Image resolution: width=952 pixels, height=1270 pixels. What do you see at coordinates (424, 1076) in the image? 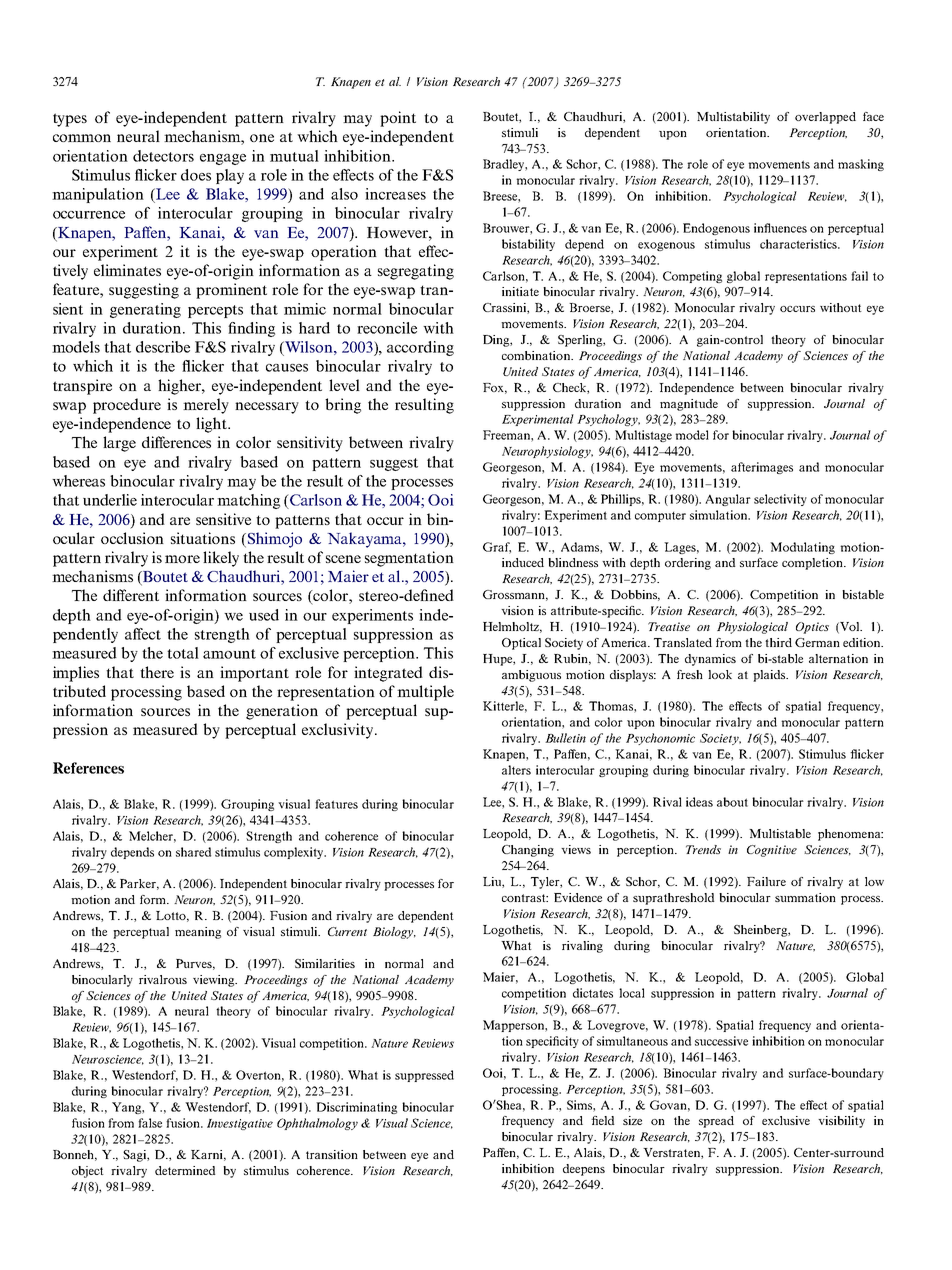
I see `suppressed` at bounding box center [424, 1076].
